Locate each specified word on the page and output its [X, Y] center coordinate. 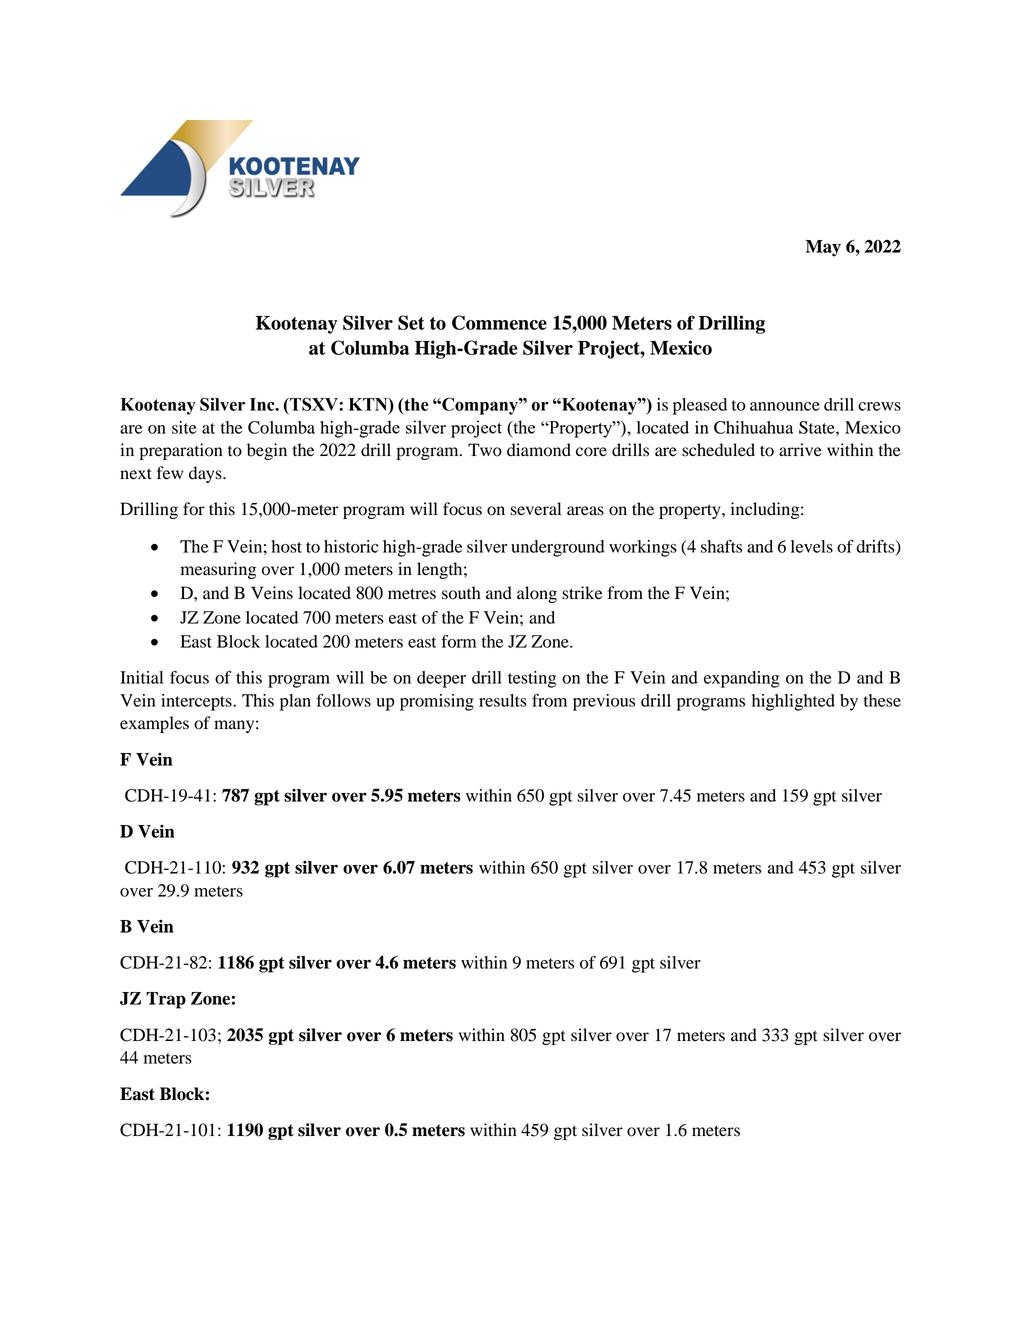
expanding [742, 679]
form [458, 641]
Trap [166, 1000]
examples [154, 724]
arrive [800, 450]
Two [485, 450]
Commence [499, 322]
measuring [218, 570]
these [882, 700]
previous [604, 702]
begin [267, 451]
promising [437, 702]
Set [411, 322]
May [823, 248]
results [503, 700]
